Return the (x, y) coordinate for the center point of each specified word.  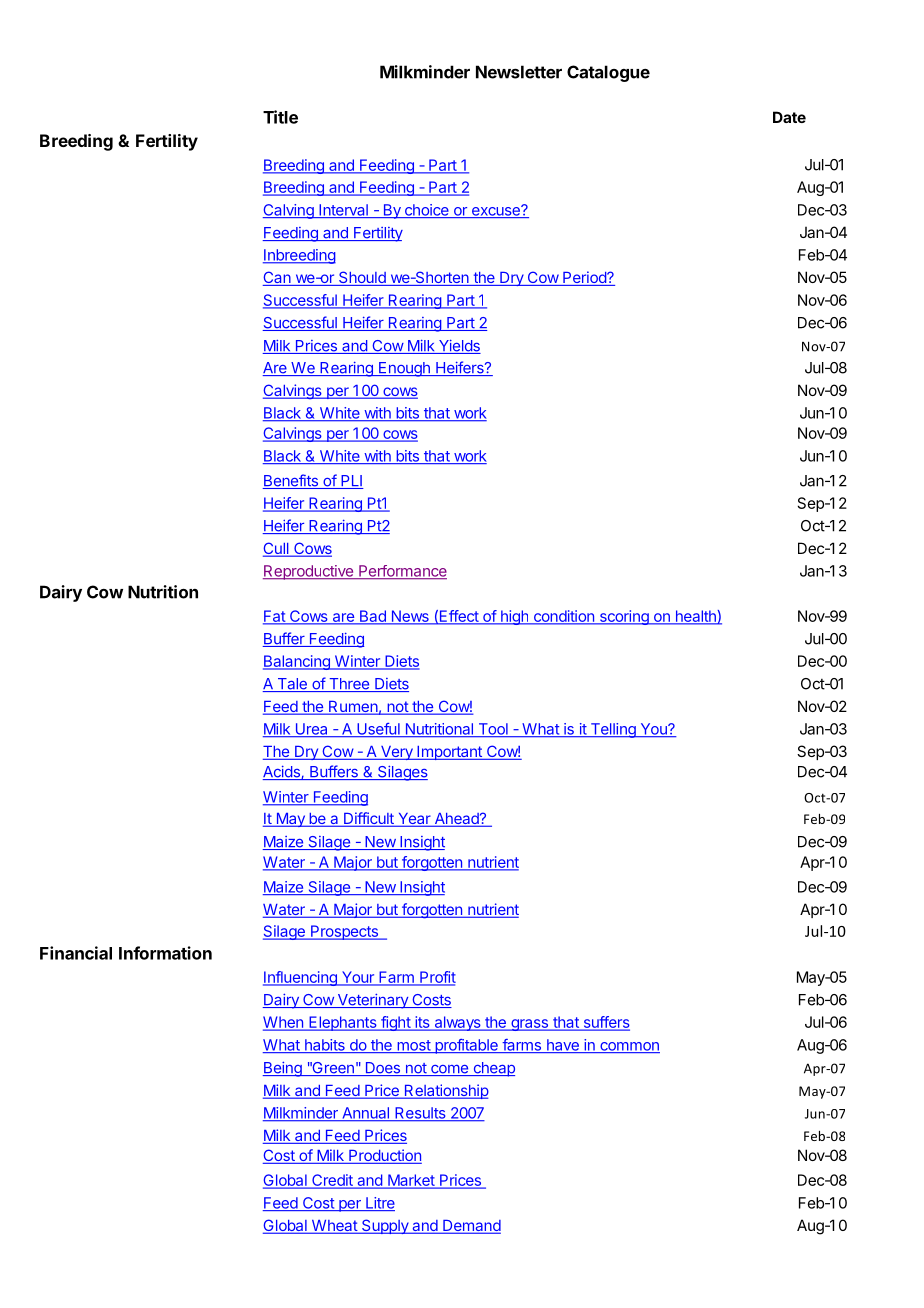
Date (789, 117)
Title (280, 117)
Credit (332, 1181)
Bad (372, 617)
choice (426, 211)
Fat (275, 617)
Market (411, 1181)
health (695, 617)
